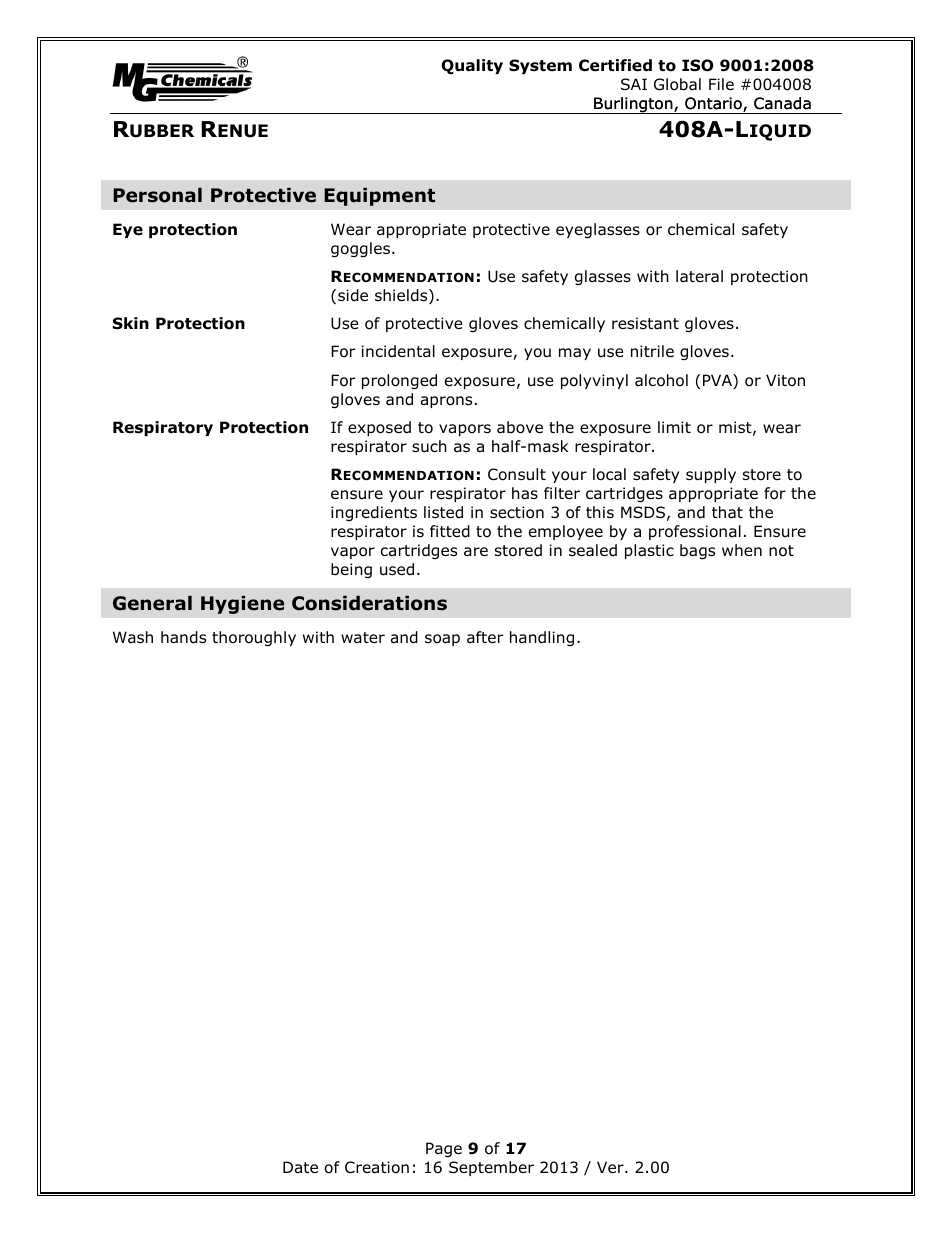 The width and height of the page is (952, 1233). What do you see at coordinates (718, 381) in the page?
I see `PVA` at bounding box center [718, 381].
